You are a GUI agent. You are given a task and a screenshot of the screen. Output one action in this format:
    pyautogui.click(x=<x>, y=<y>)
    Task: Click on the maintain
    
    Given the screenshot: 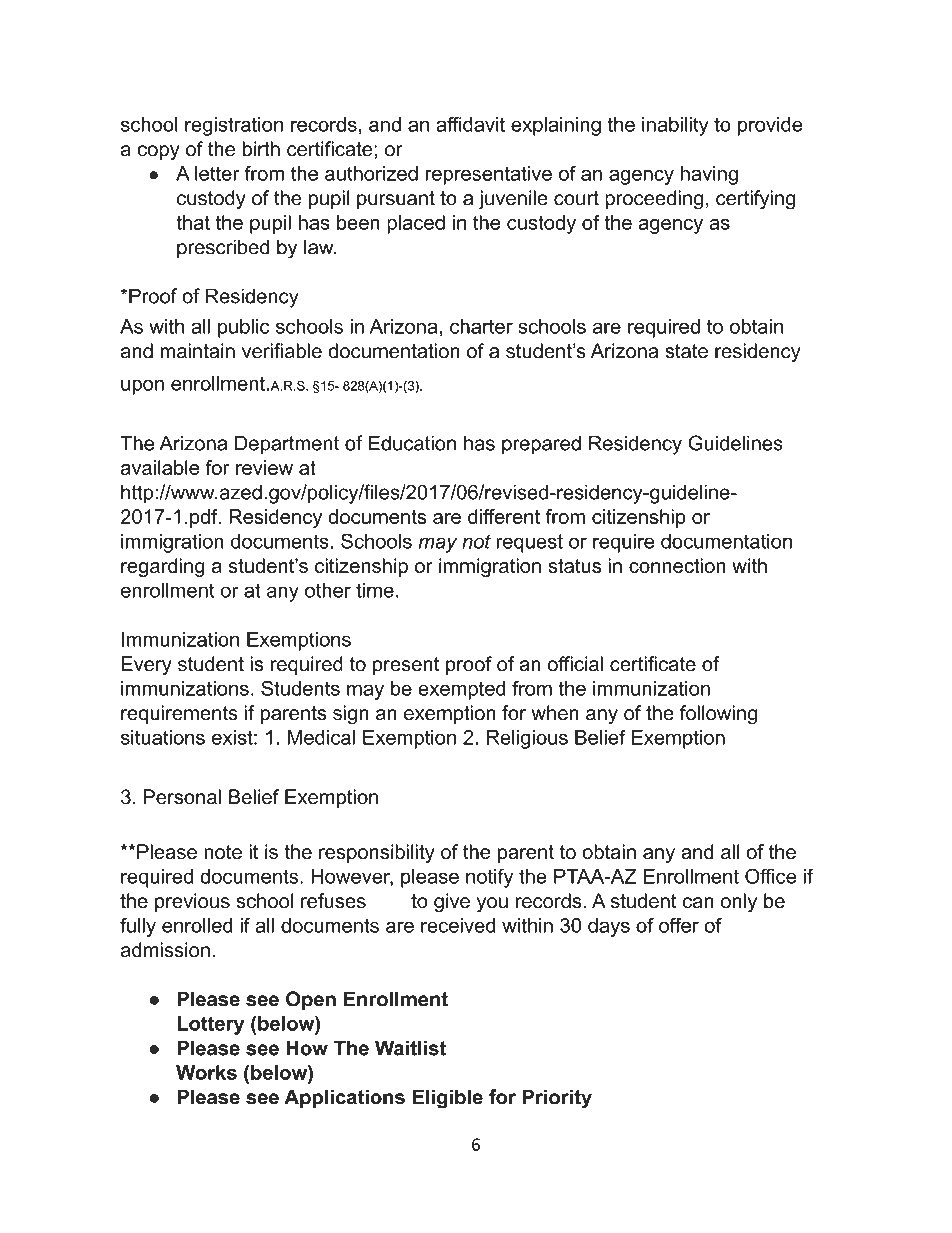 What is the action you would take?
    pyautogui.click(x=197, y=351)
